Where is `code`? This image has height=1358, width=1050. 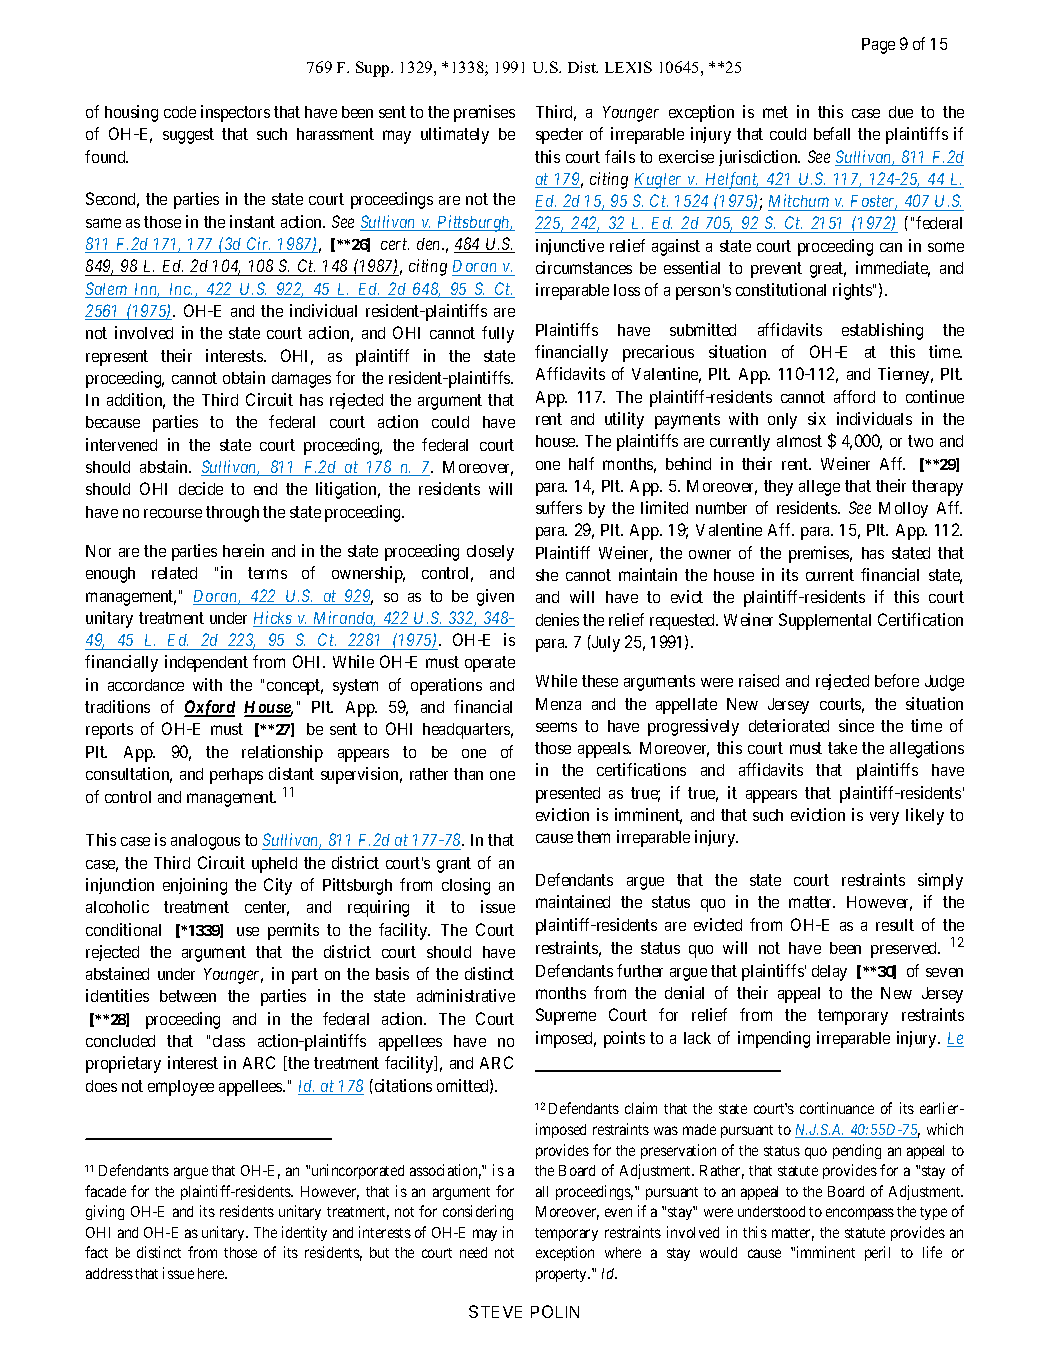
code is located at coordinates (180, 112).
